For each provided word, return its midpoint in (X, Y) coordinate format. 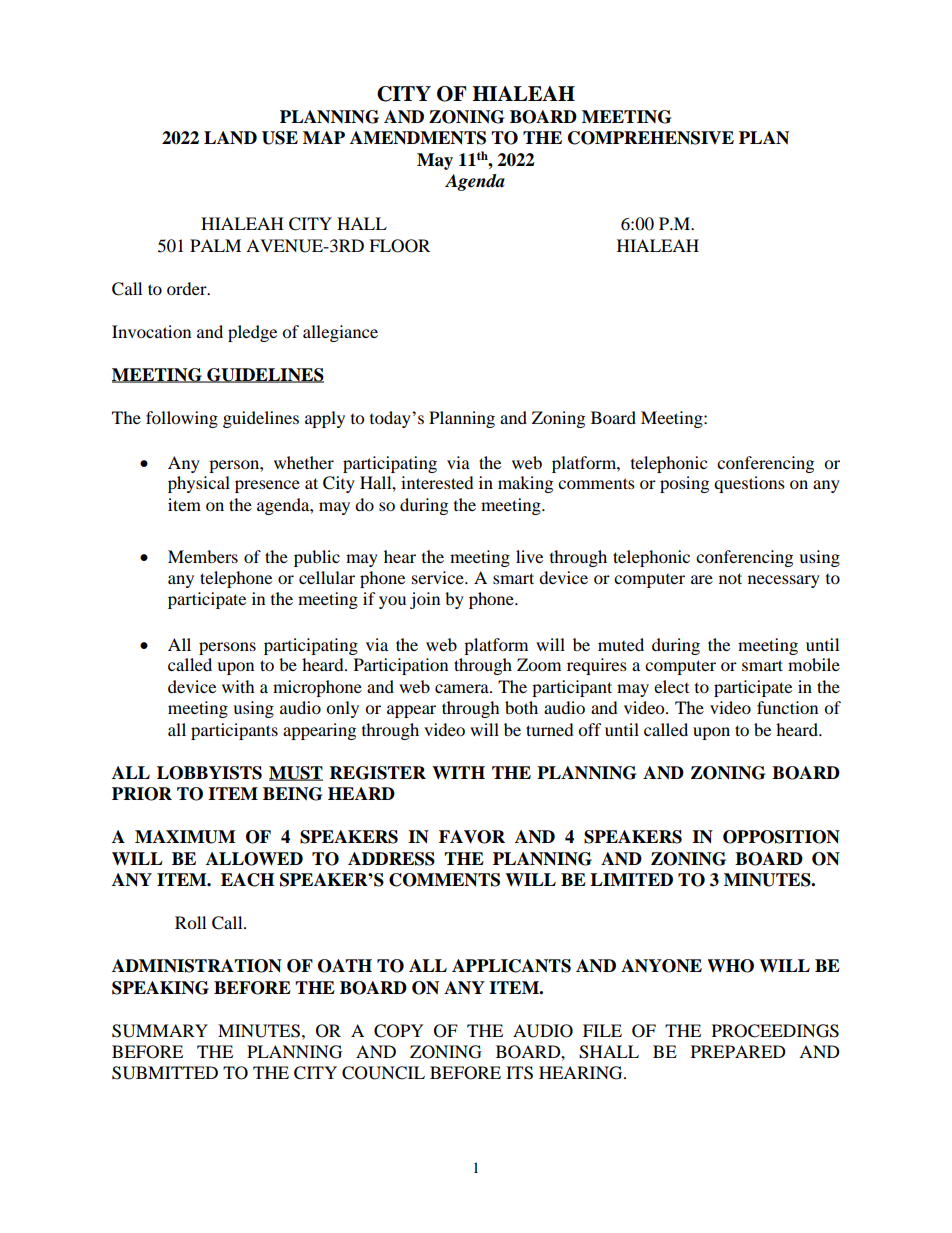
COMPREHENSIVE (651, 138)
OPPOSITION (781, 837)
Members (203, 556)
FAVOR (472, 837)
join (425, 600)
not (730, 578)
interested (437, 482)
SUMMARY (160, 1031)
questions (749, 484)
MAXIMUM (185, 837)
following (182, 419)
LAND (230, 138)
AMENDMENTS (418, 138)
